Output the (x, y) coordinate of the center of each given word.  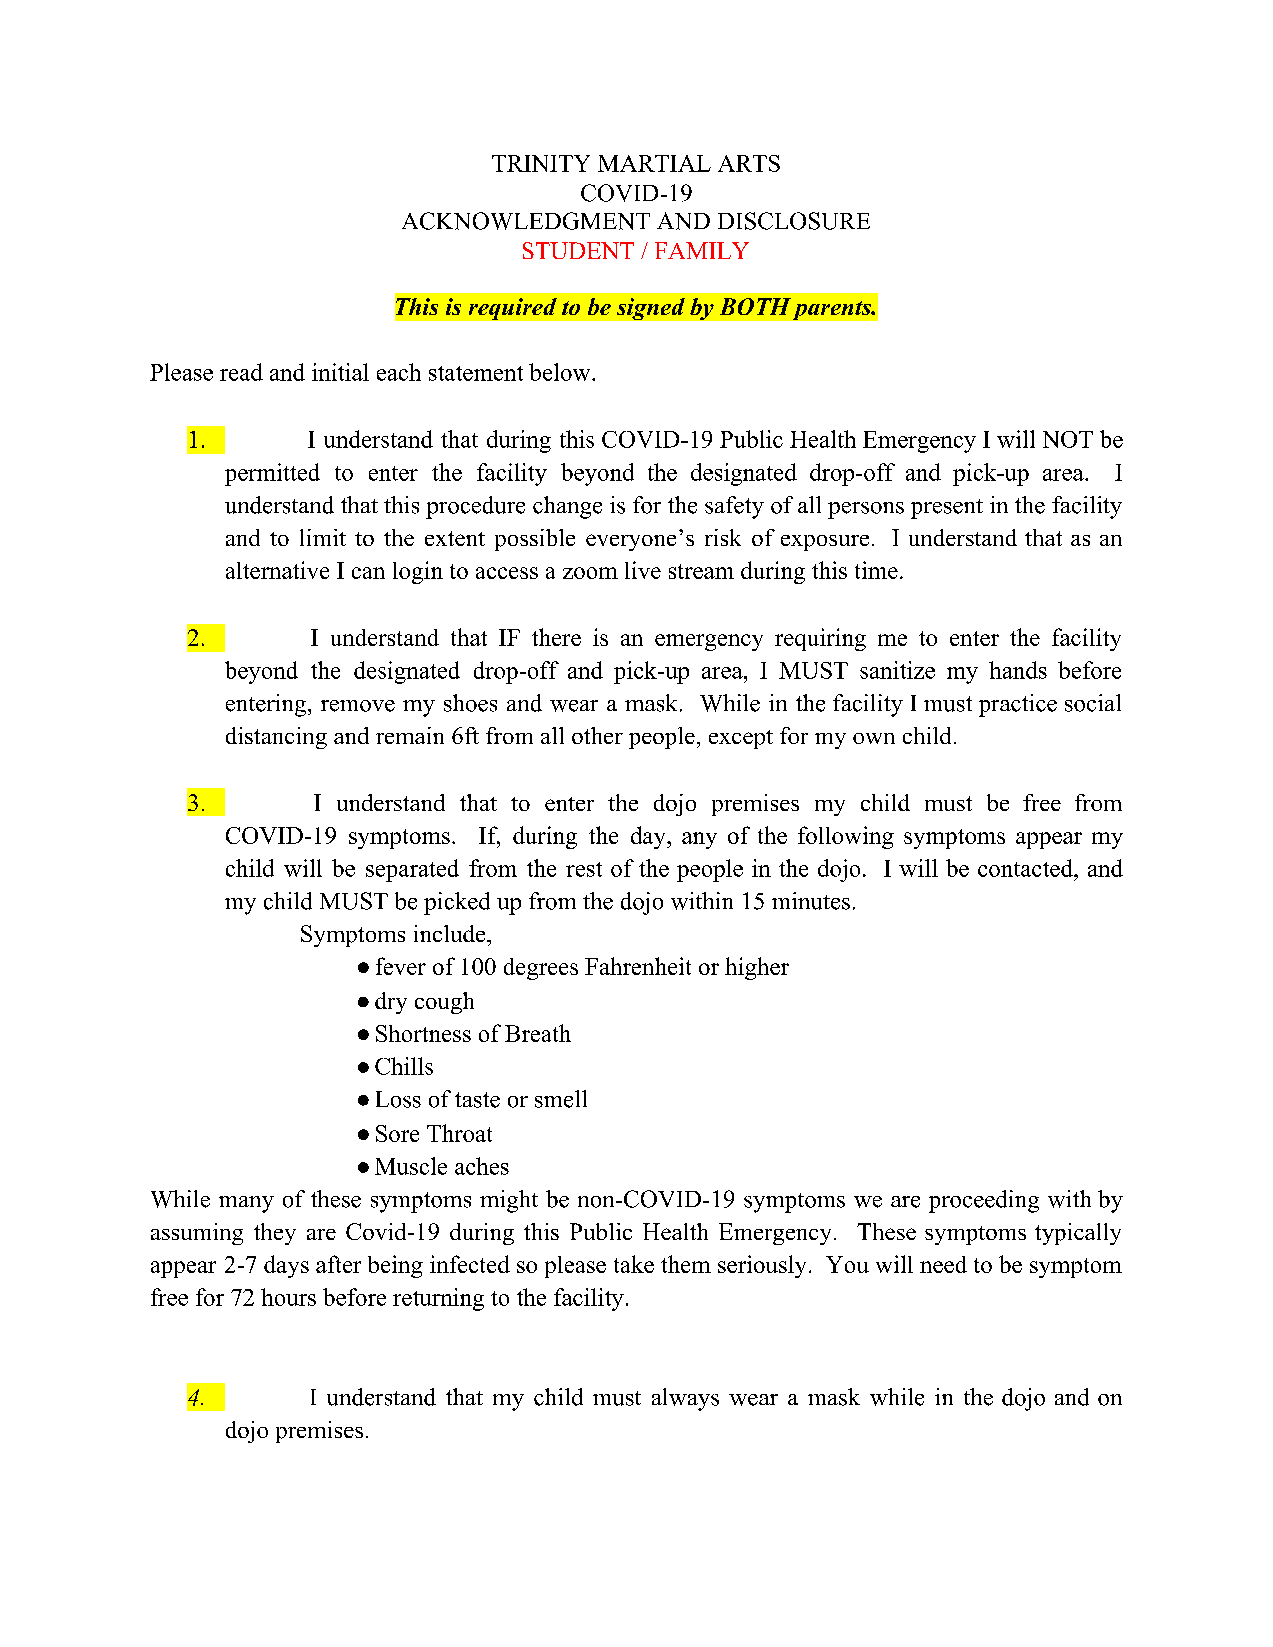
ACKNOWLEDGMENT (526, 221)
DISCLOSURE (794, 221)
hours (288, 1297)
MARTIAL (654, 163)
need (943, 1264)
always (685, 1399)
